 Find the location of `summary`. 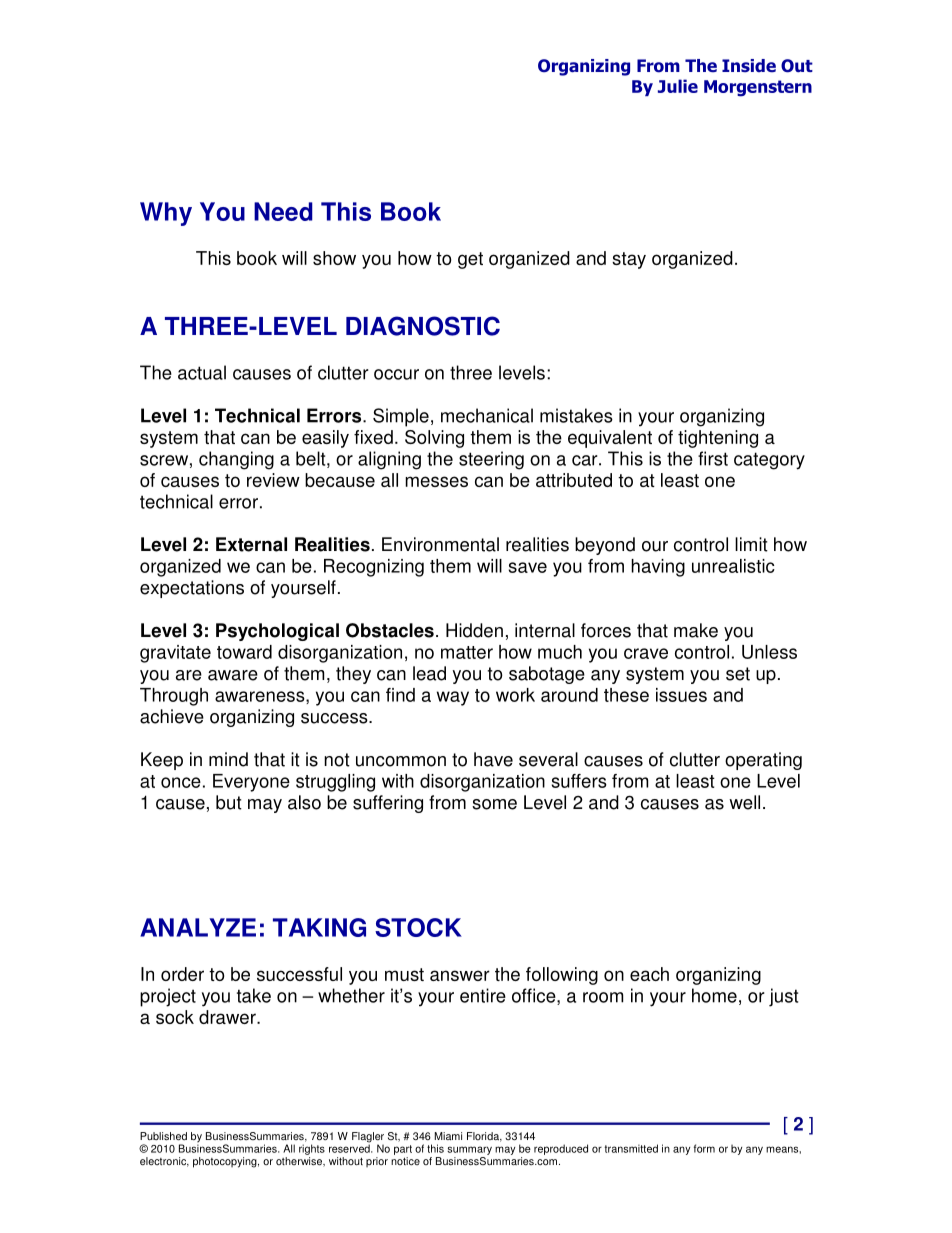

summary is located at coordinates (469, 1150).
